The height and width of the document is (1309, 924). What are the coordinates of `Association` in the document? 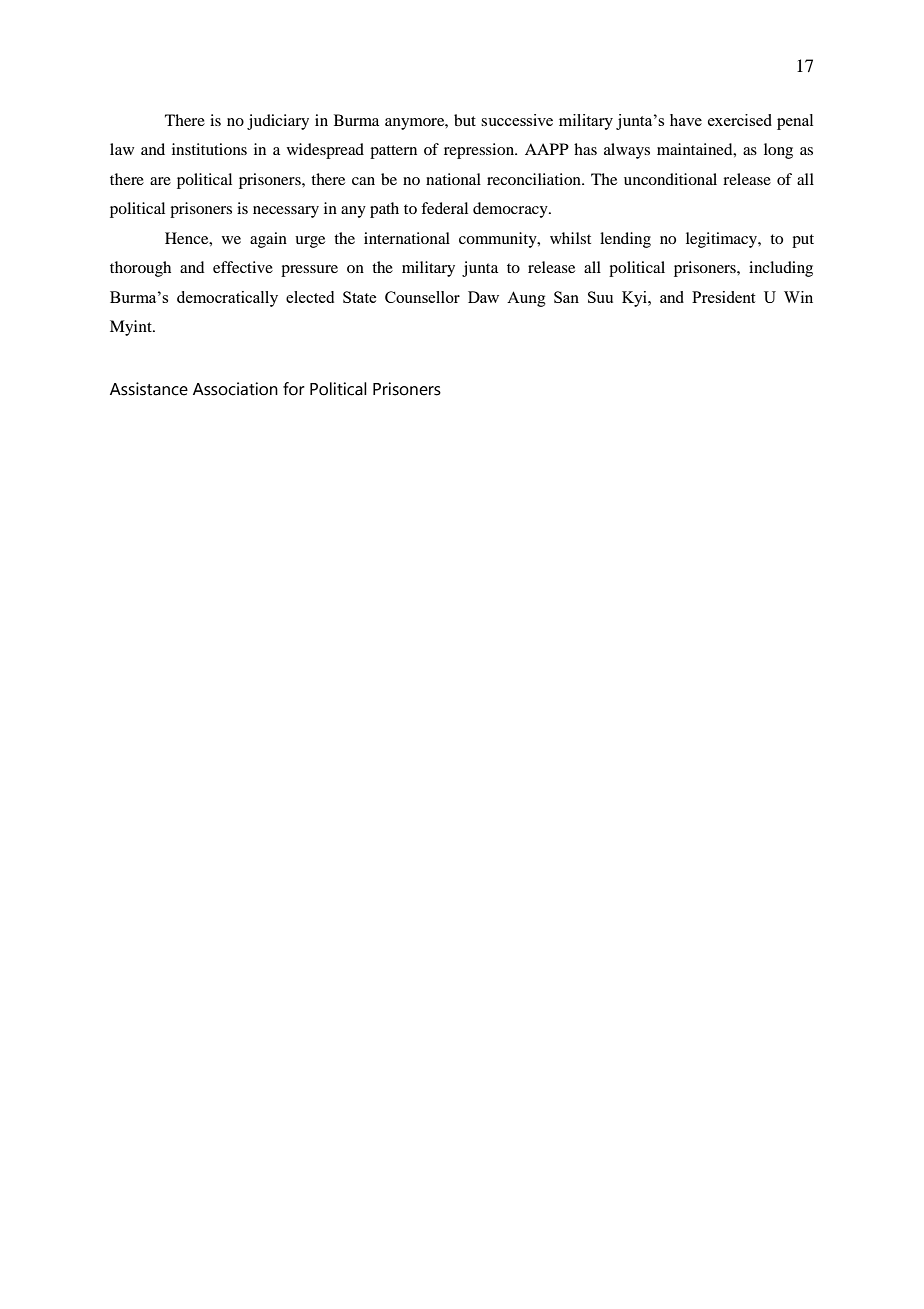 It's located at (235, 389).
